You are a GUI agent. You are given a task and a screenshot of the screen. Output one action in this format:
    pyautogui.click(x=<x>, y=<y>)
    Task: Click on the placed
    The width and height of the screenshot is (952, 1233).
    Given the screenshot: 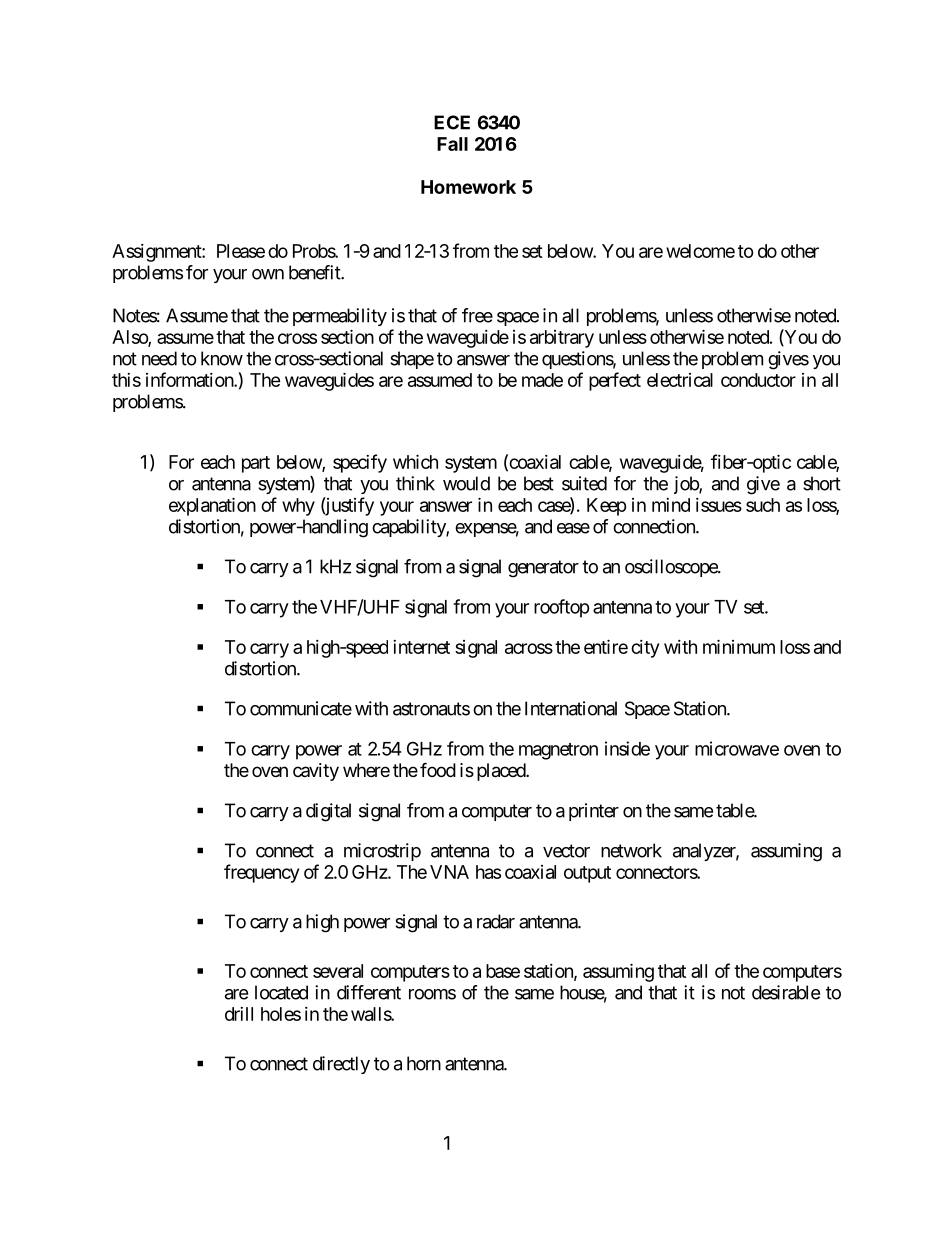 What is the action you would take?
    pyautogui.click(x=502, y=772)
